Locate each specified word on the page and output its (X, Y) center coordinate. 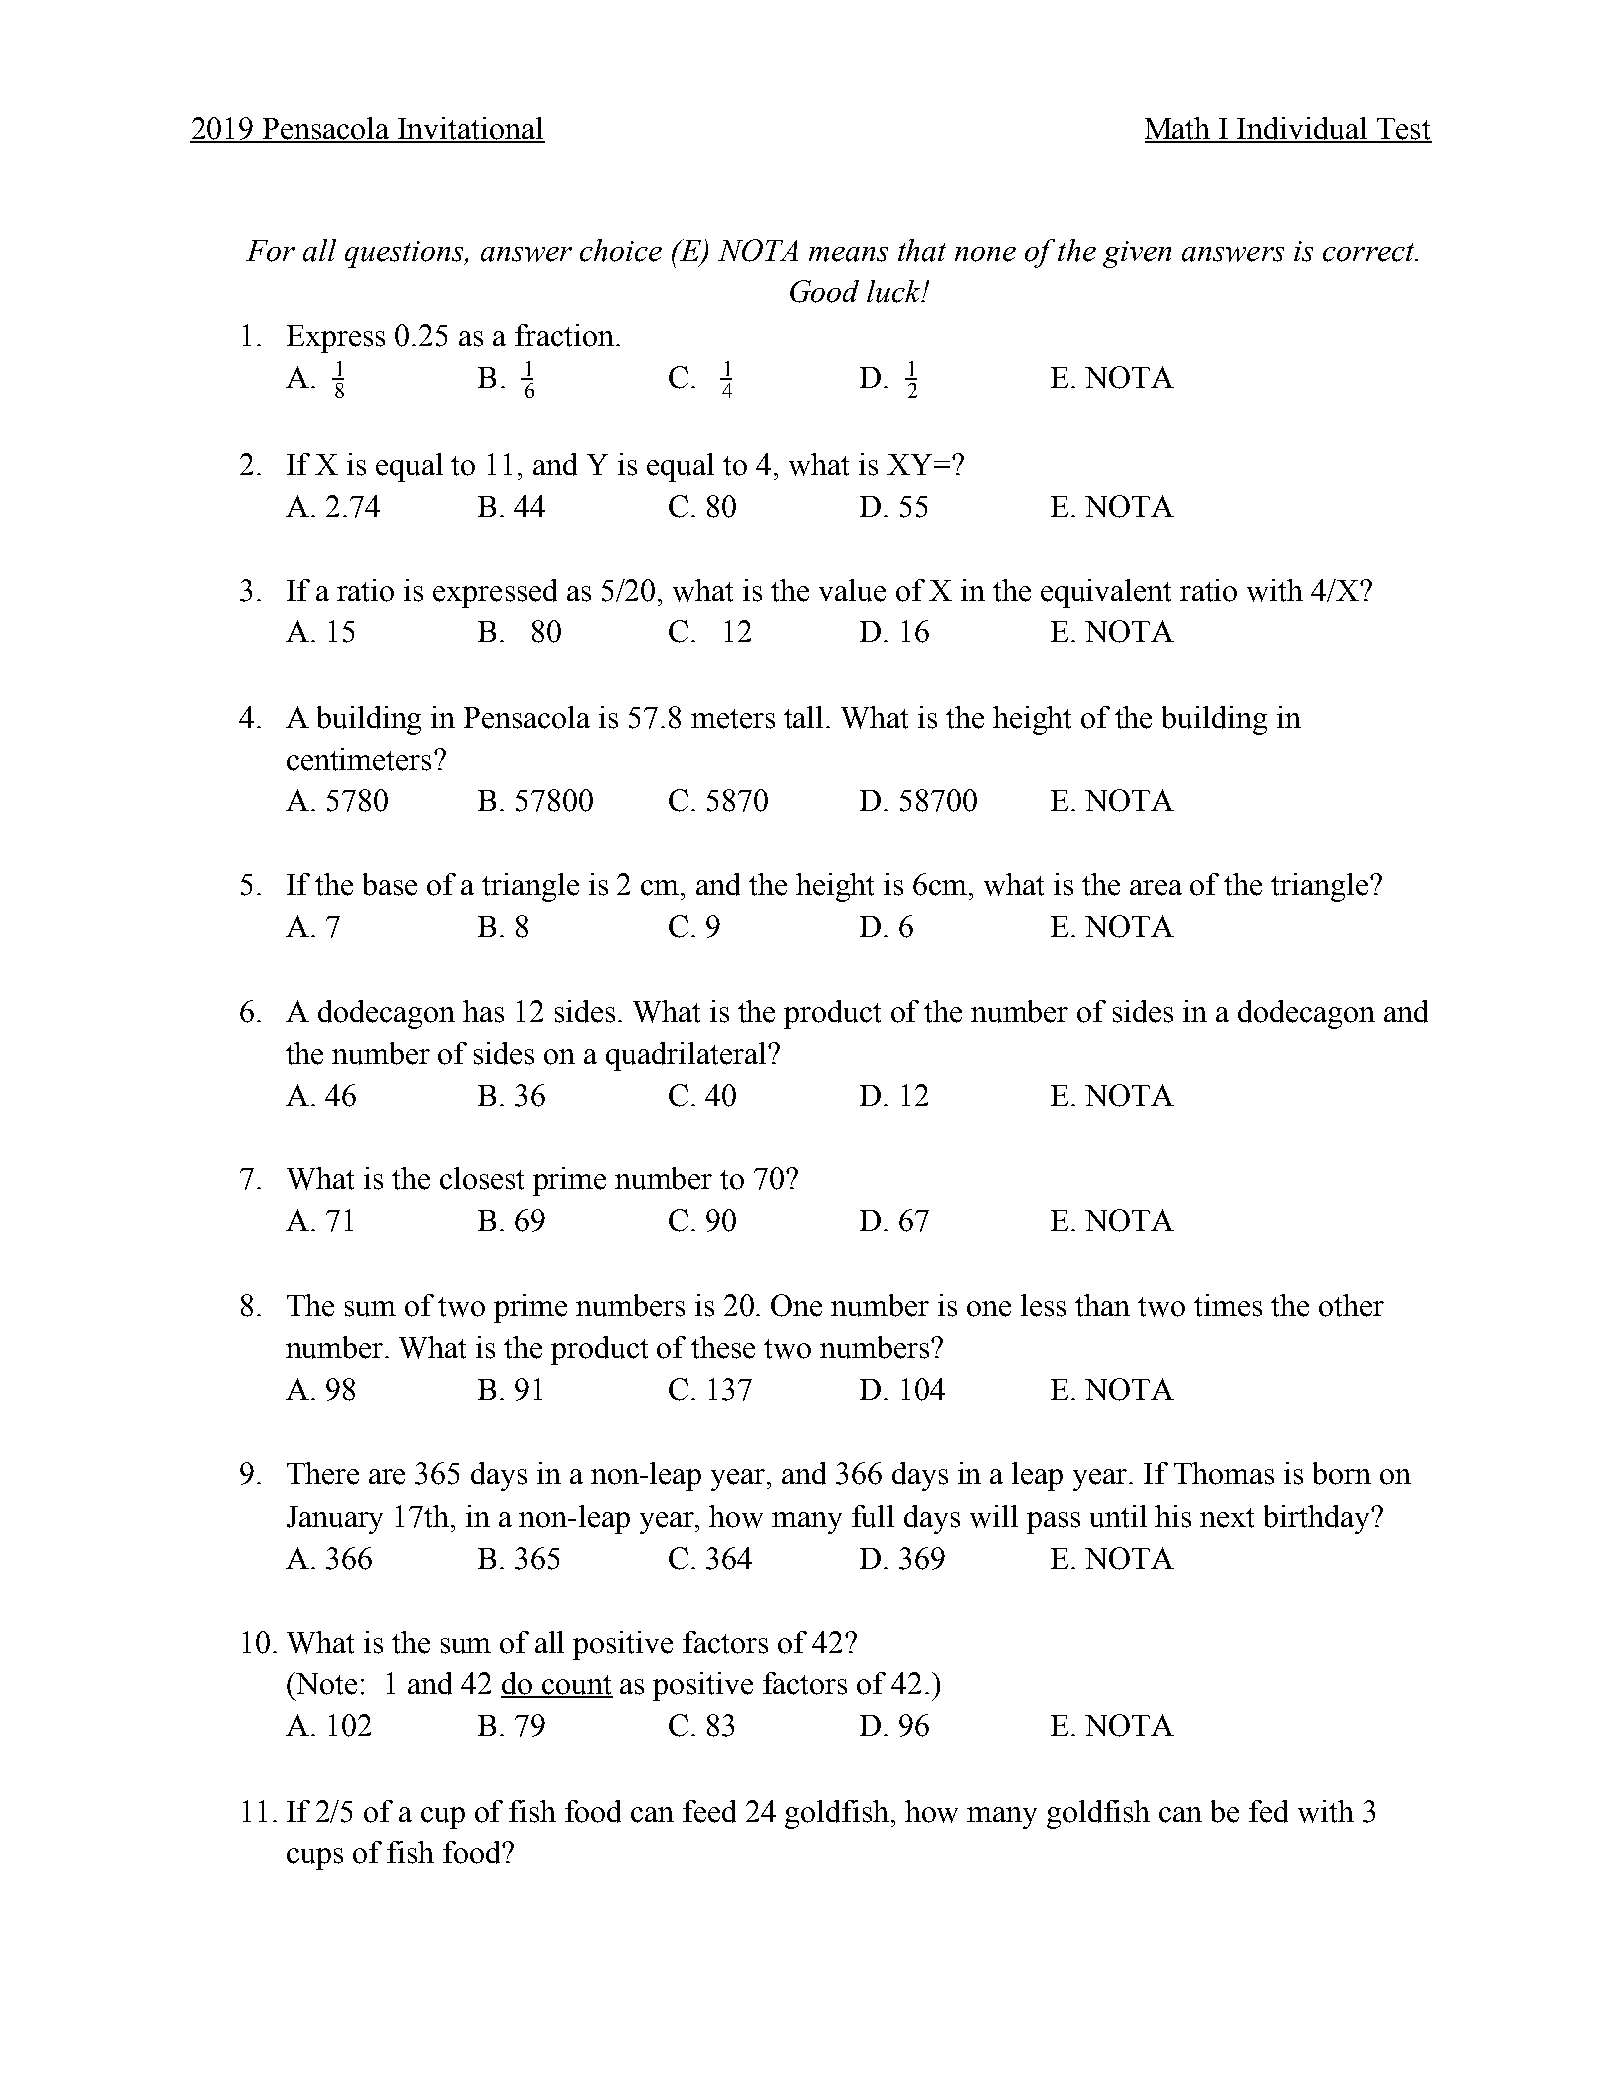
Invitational (470, 129)
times (1228, 1305)
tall (805, 717)
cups (315, 1859)
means (848, 254)
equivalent (1106, 593)
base (390, 884)
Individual (1303, 129)
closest (482, 1178)
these (723, 1347)
